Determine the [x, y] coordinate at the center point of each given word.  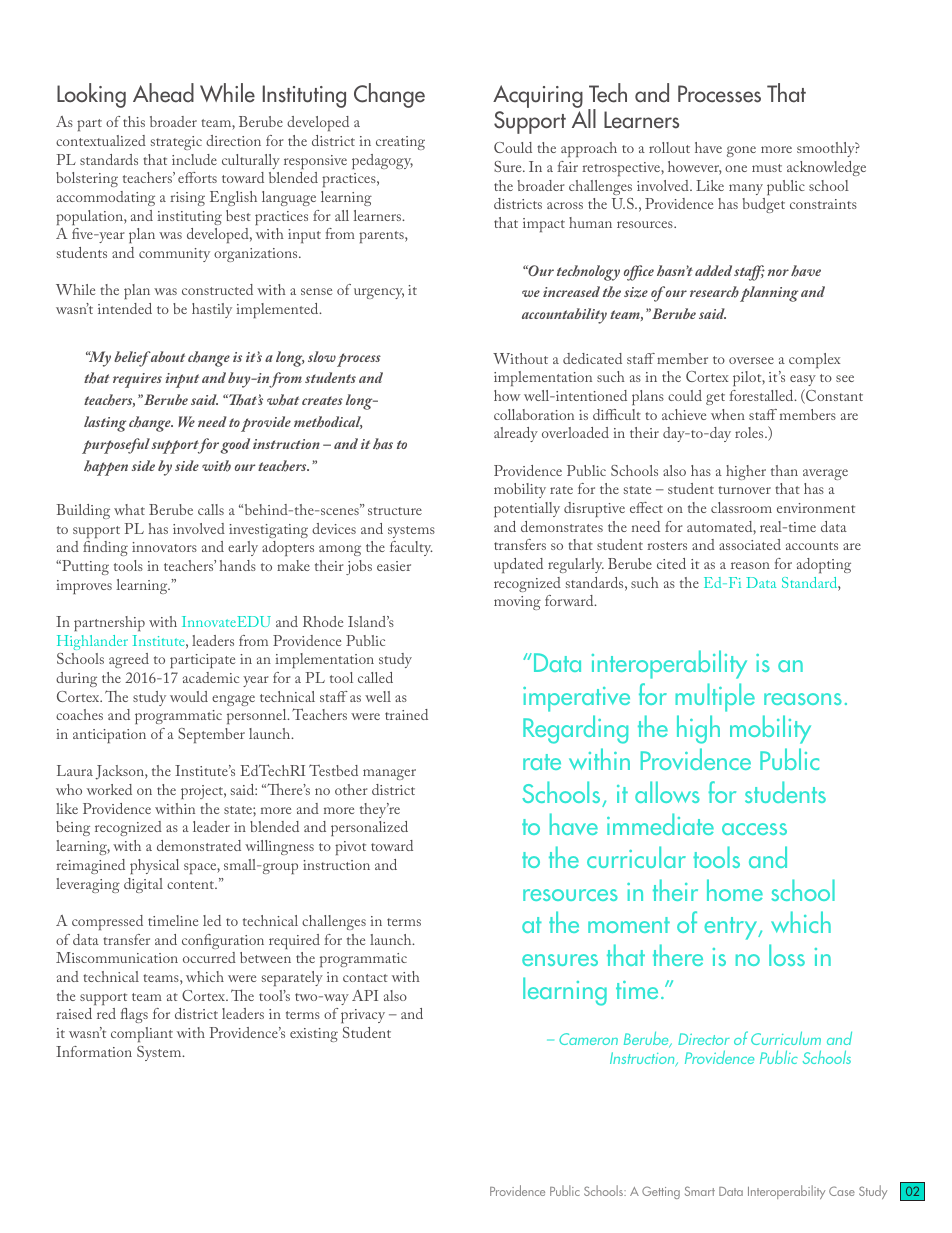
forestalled [762, 395]
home [735, 890]
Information [94, 1051]
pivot [350, 848]
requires [137, 380]
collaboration [534, 414]
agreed [129, 660]
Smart [700, 1191]
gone [741, 151]
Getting [661, 1192]
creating [400, 143]
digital [143, 885]
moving [517, 603]
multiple [715, 697]
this [134, 121]
